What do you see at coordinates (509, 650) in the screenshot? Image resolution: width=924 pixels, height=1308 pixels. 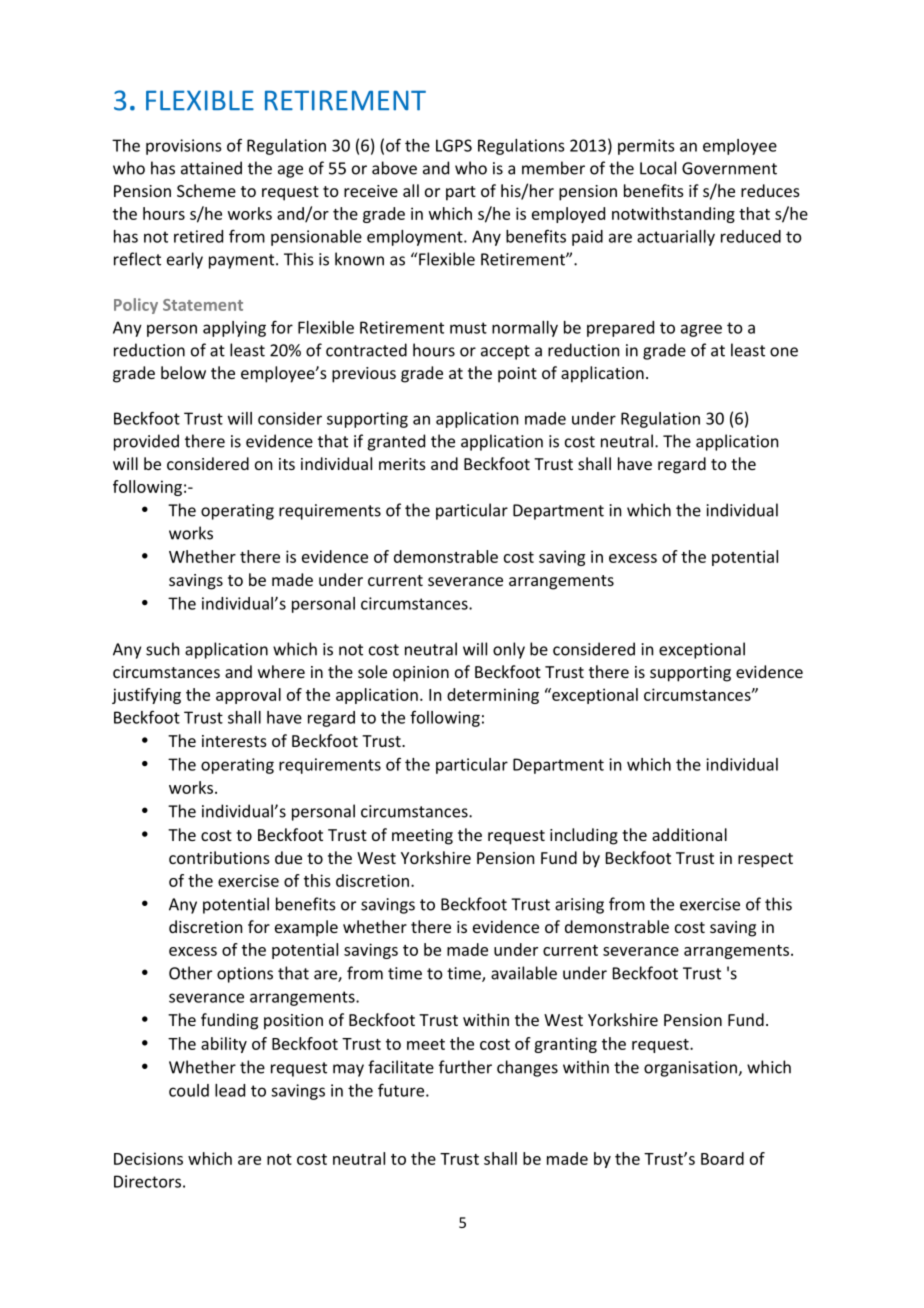 I see `only` at bounding box center [509, 650].
